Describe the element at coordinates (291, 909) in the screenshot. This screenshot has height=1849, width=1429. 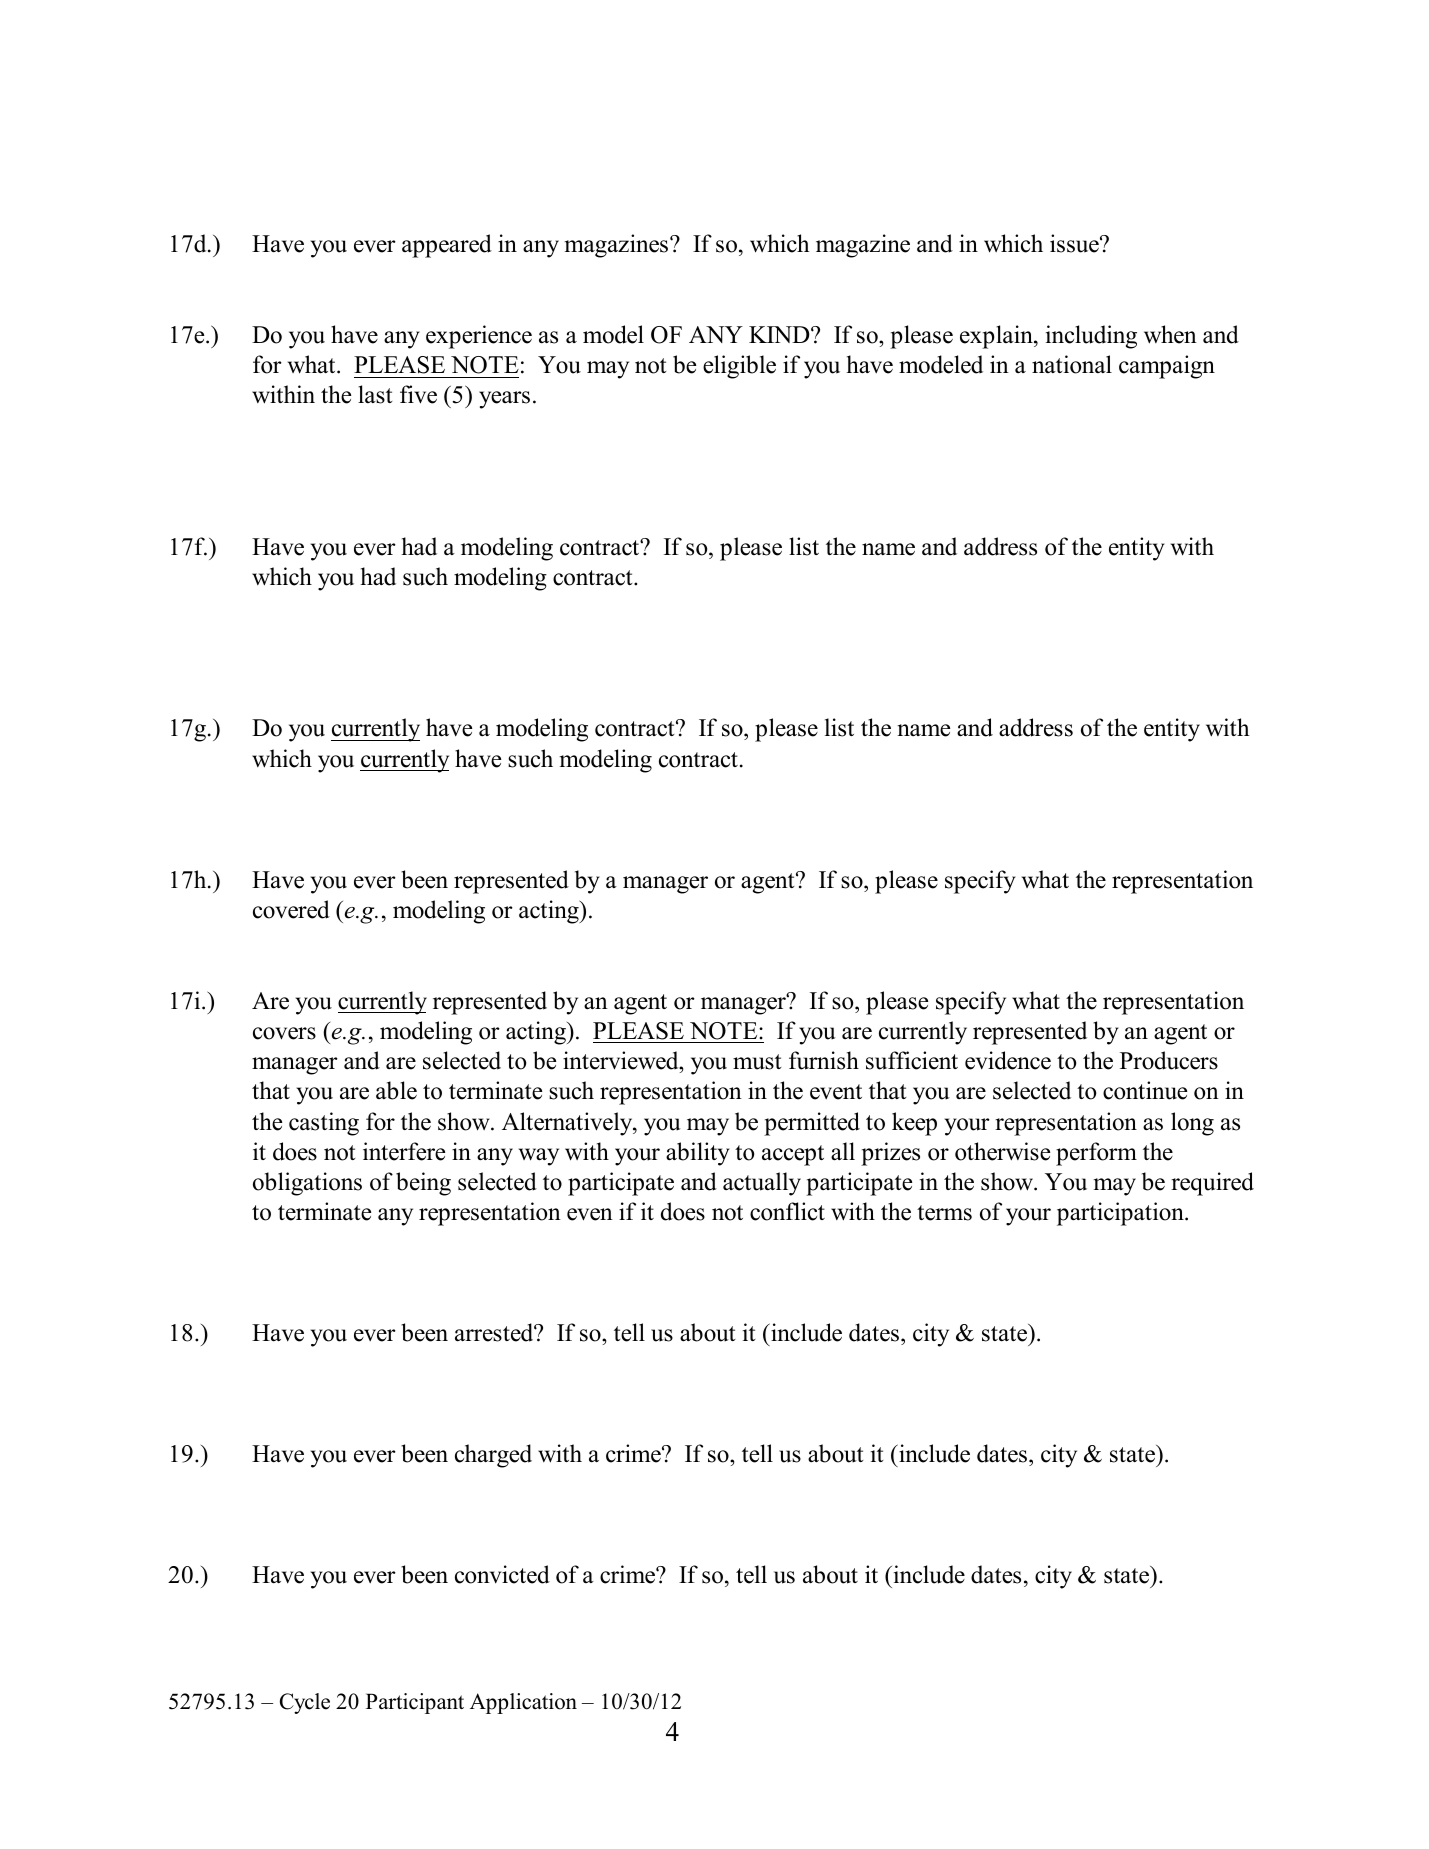
I see `covered` at that location.
